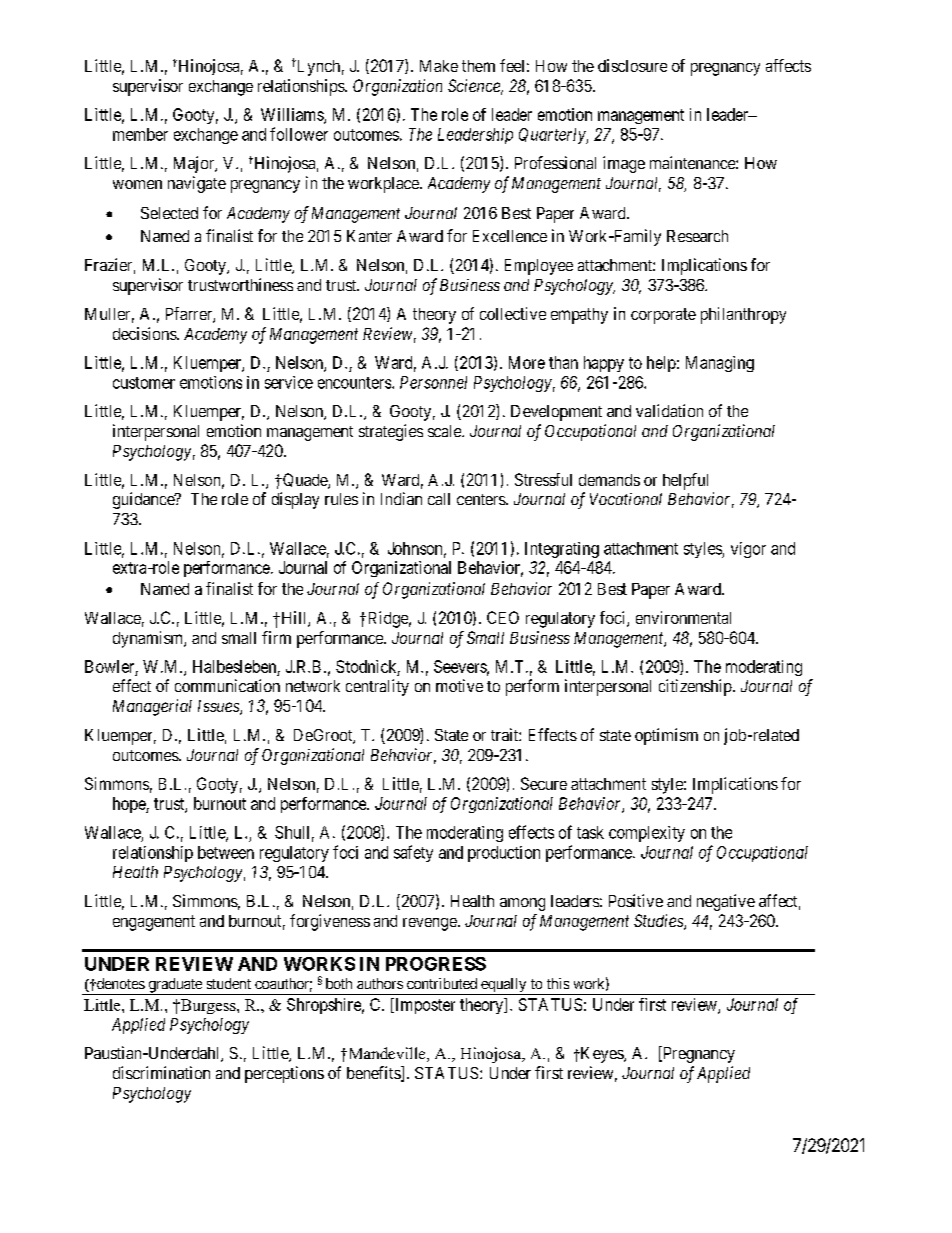 Image resolution: width=952 pixels, height=1233 pixels. I want to click on Make, so click(439, 66).
